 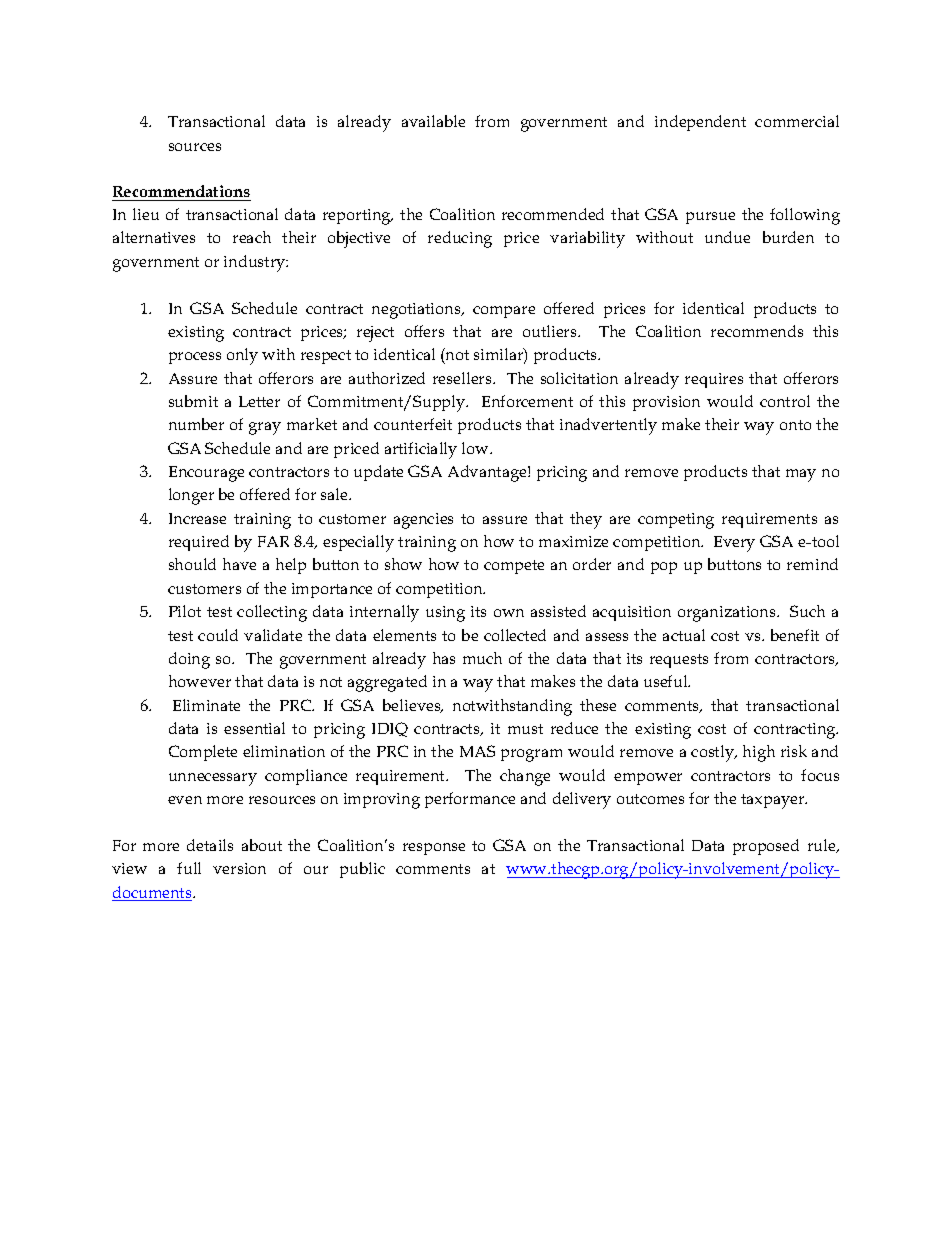 What do you see at coordinates (714, 380) in the document?
I see `requires` at bounding box center [714, 380].
